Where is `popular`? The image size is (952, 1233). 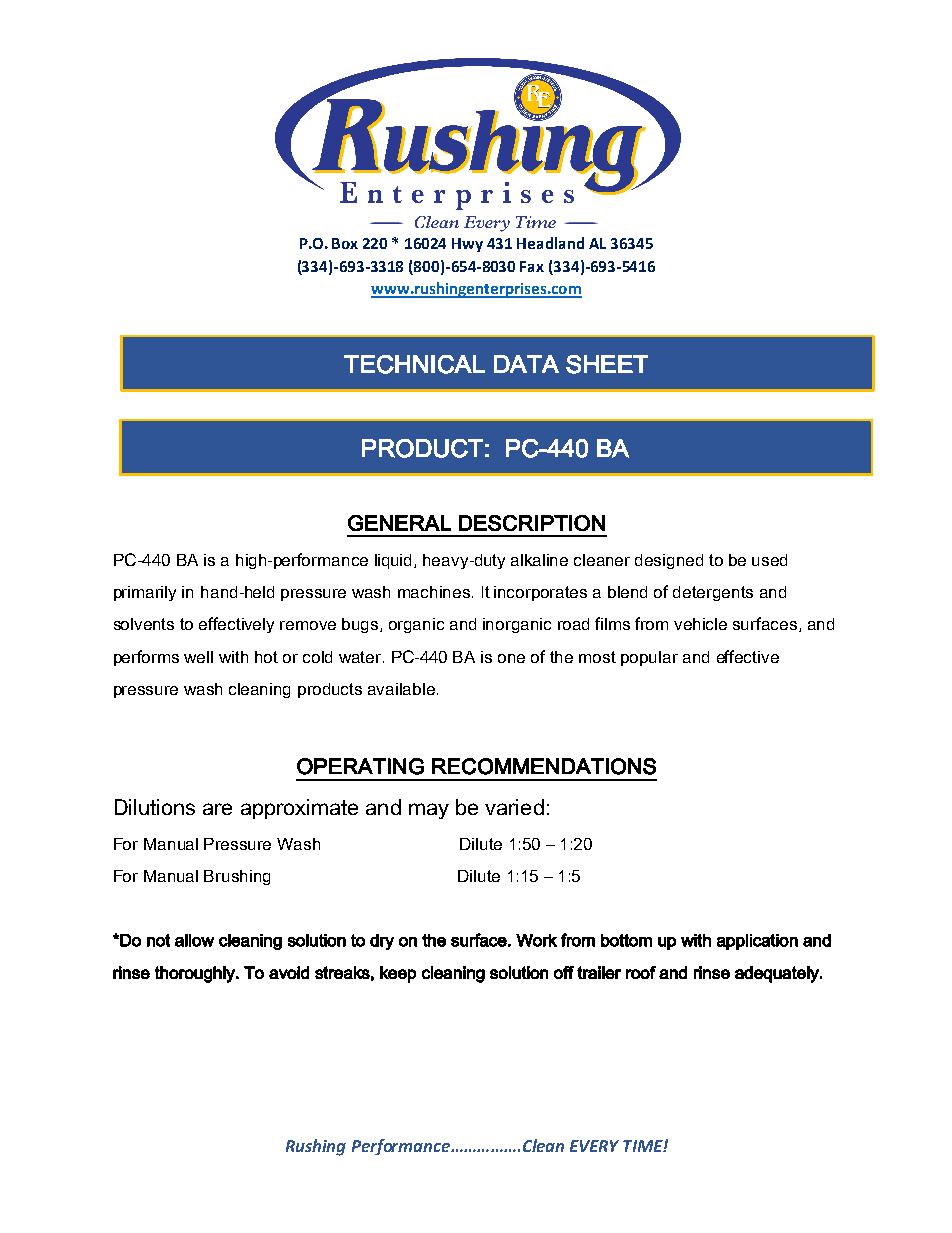 popular is located at coordinates (649, 658).
